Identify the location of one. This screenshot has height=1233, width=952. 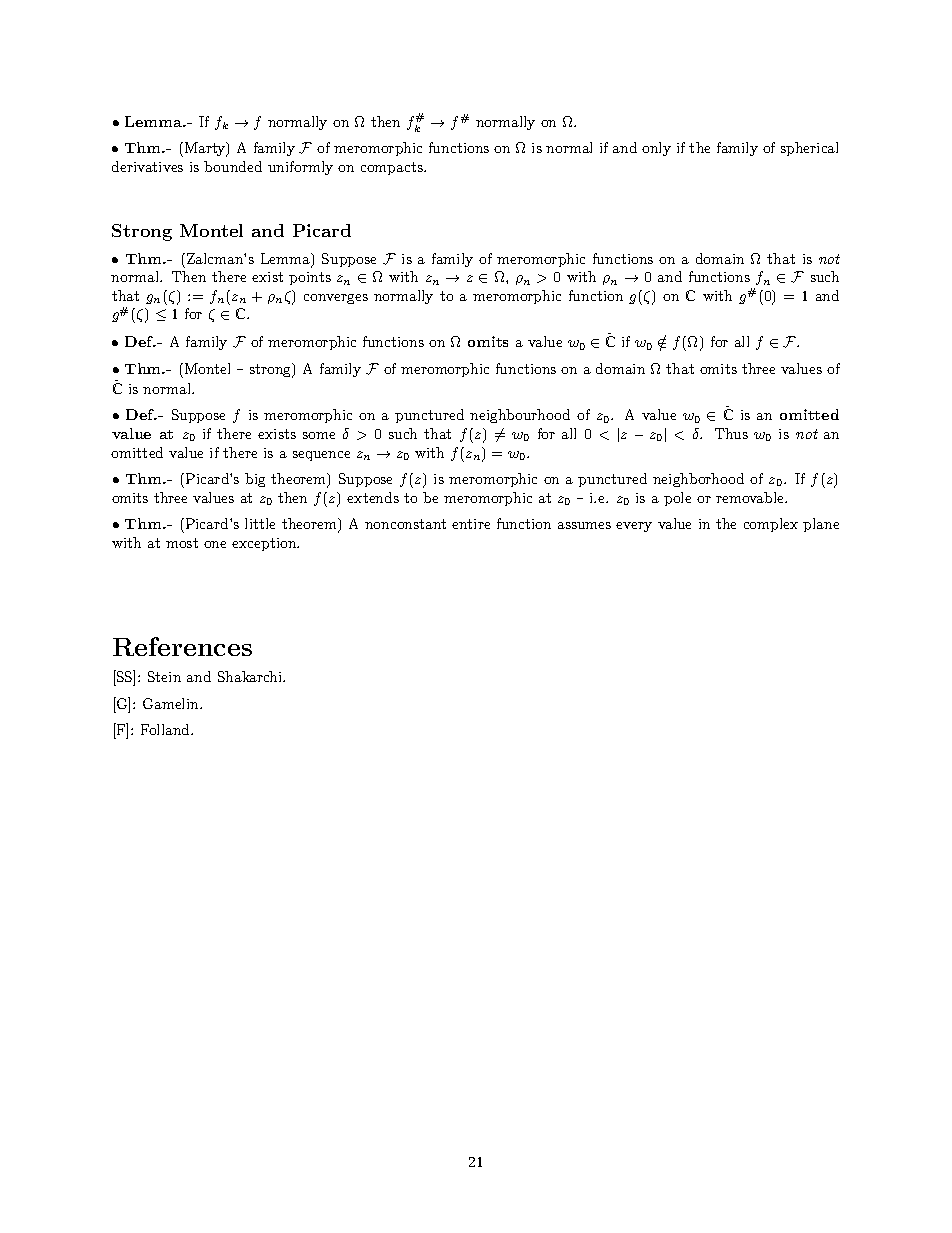
(215, 544).
